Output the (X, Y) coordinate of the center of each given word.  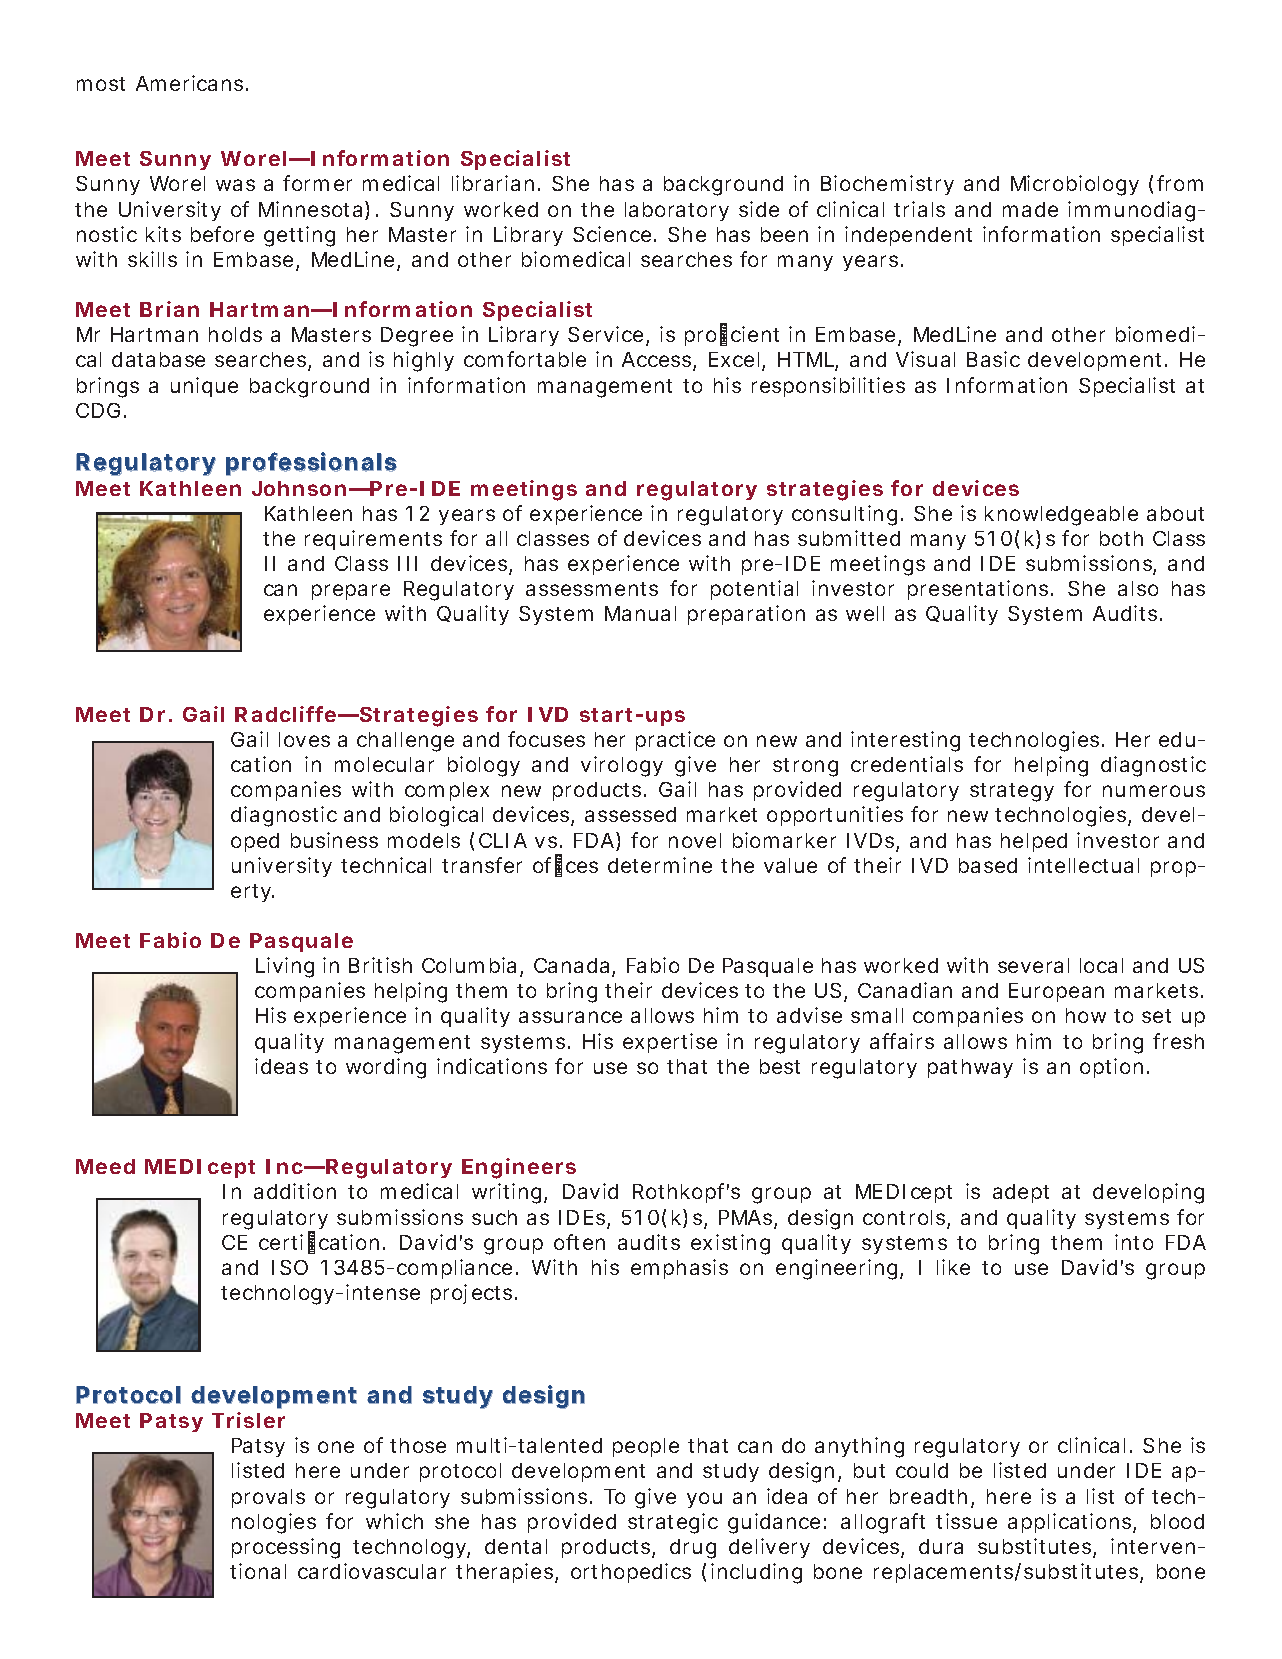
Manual (640, 613)
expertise (670, 1043)
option (1111, 1068)
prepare (351, 592)
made (1030, 209)
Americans (189, 83)
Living (285, 967)
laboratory (677, 211)
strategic (673, 1523)
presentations (978, 590)
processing (286, 1548)
